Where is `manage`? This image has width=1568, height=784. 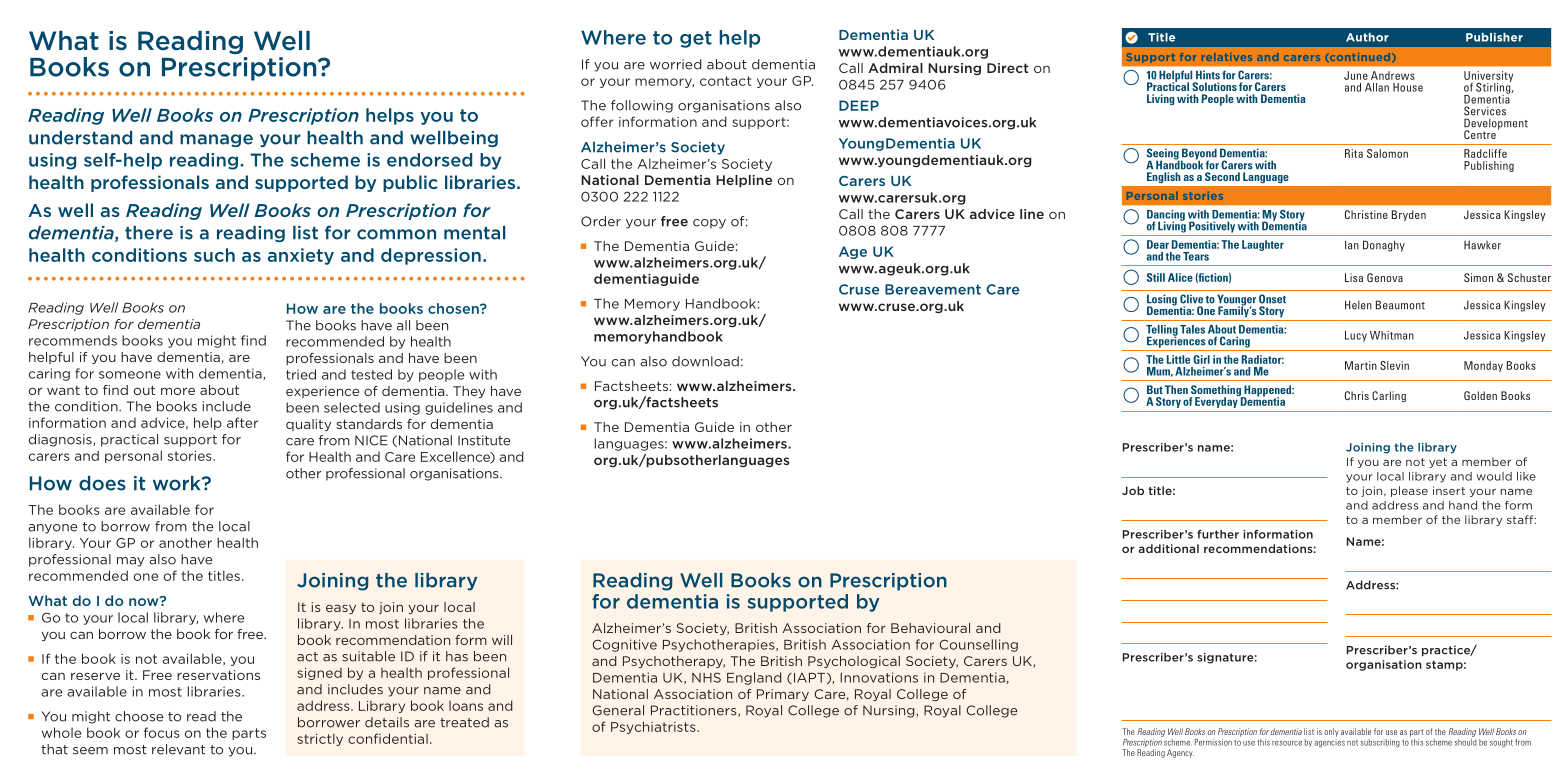 manage is located at coordinates (216, 140).
